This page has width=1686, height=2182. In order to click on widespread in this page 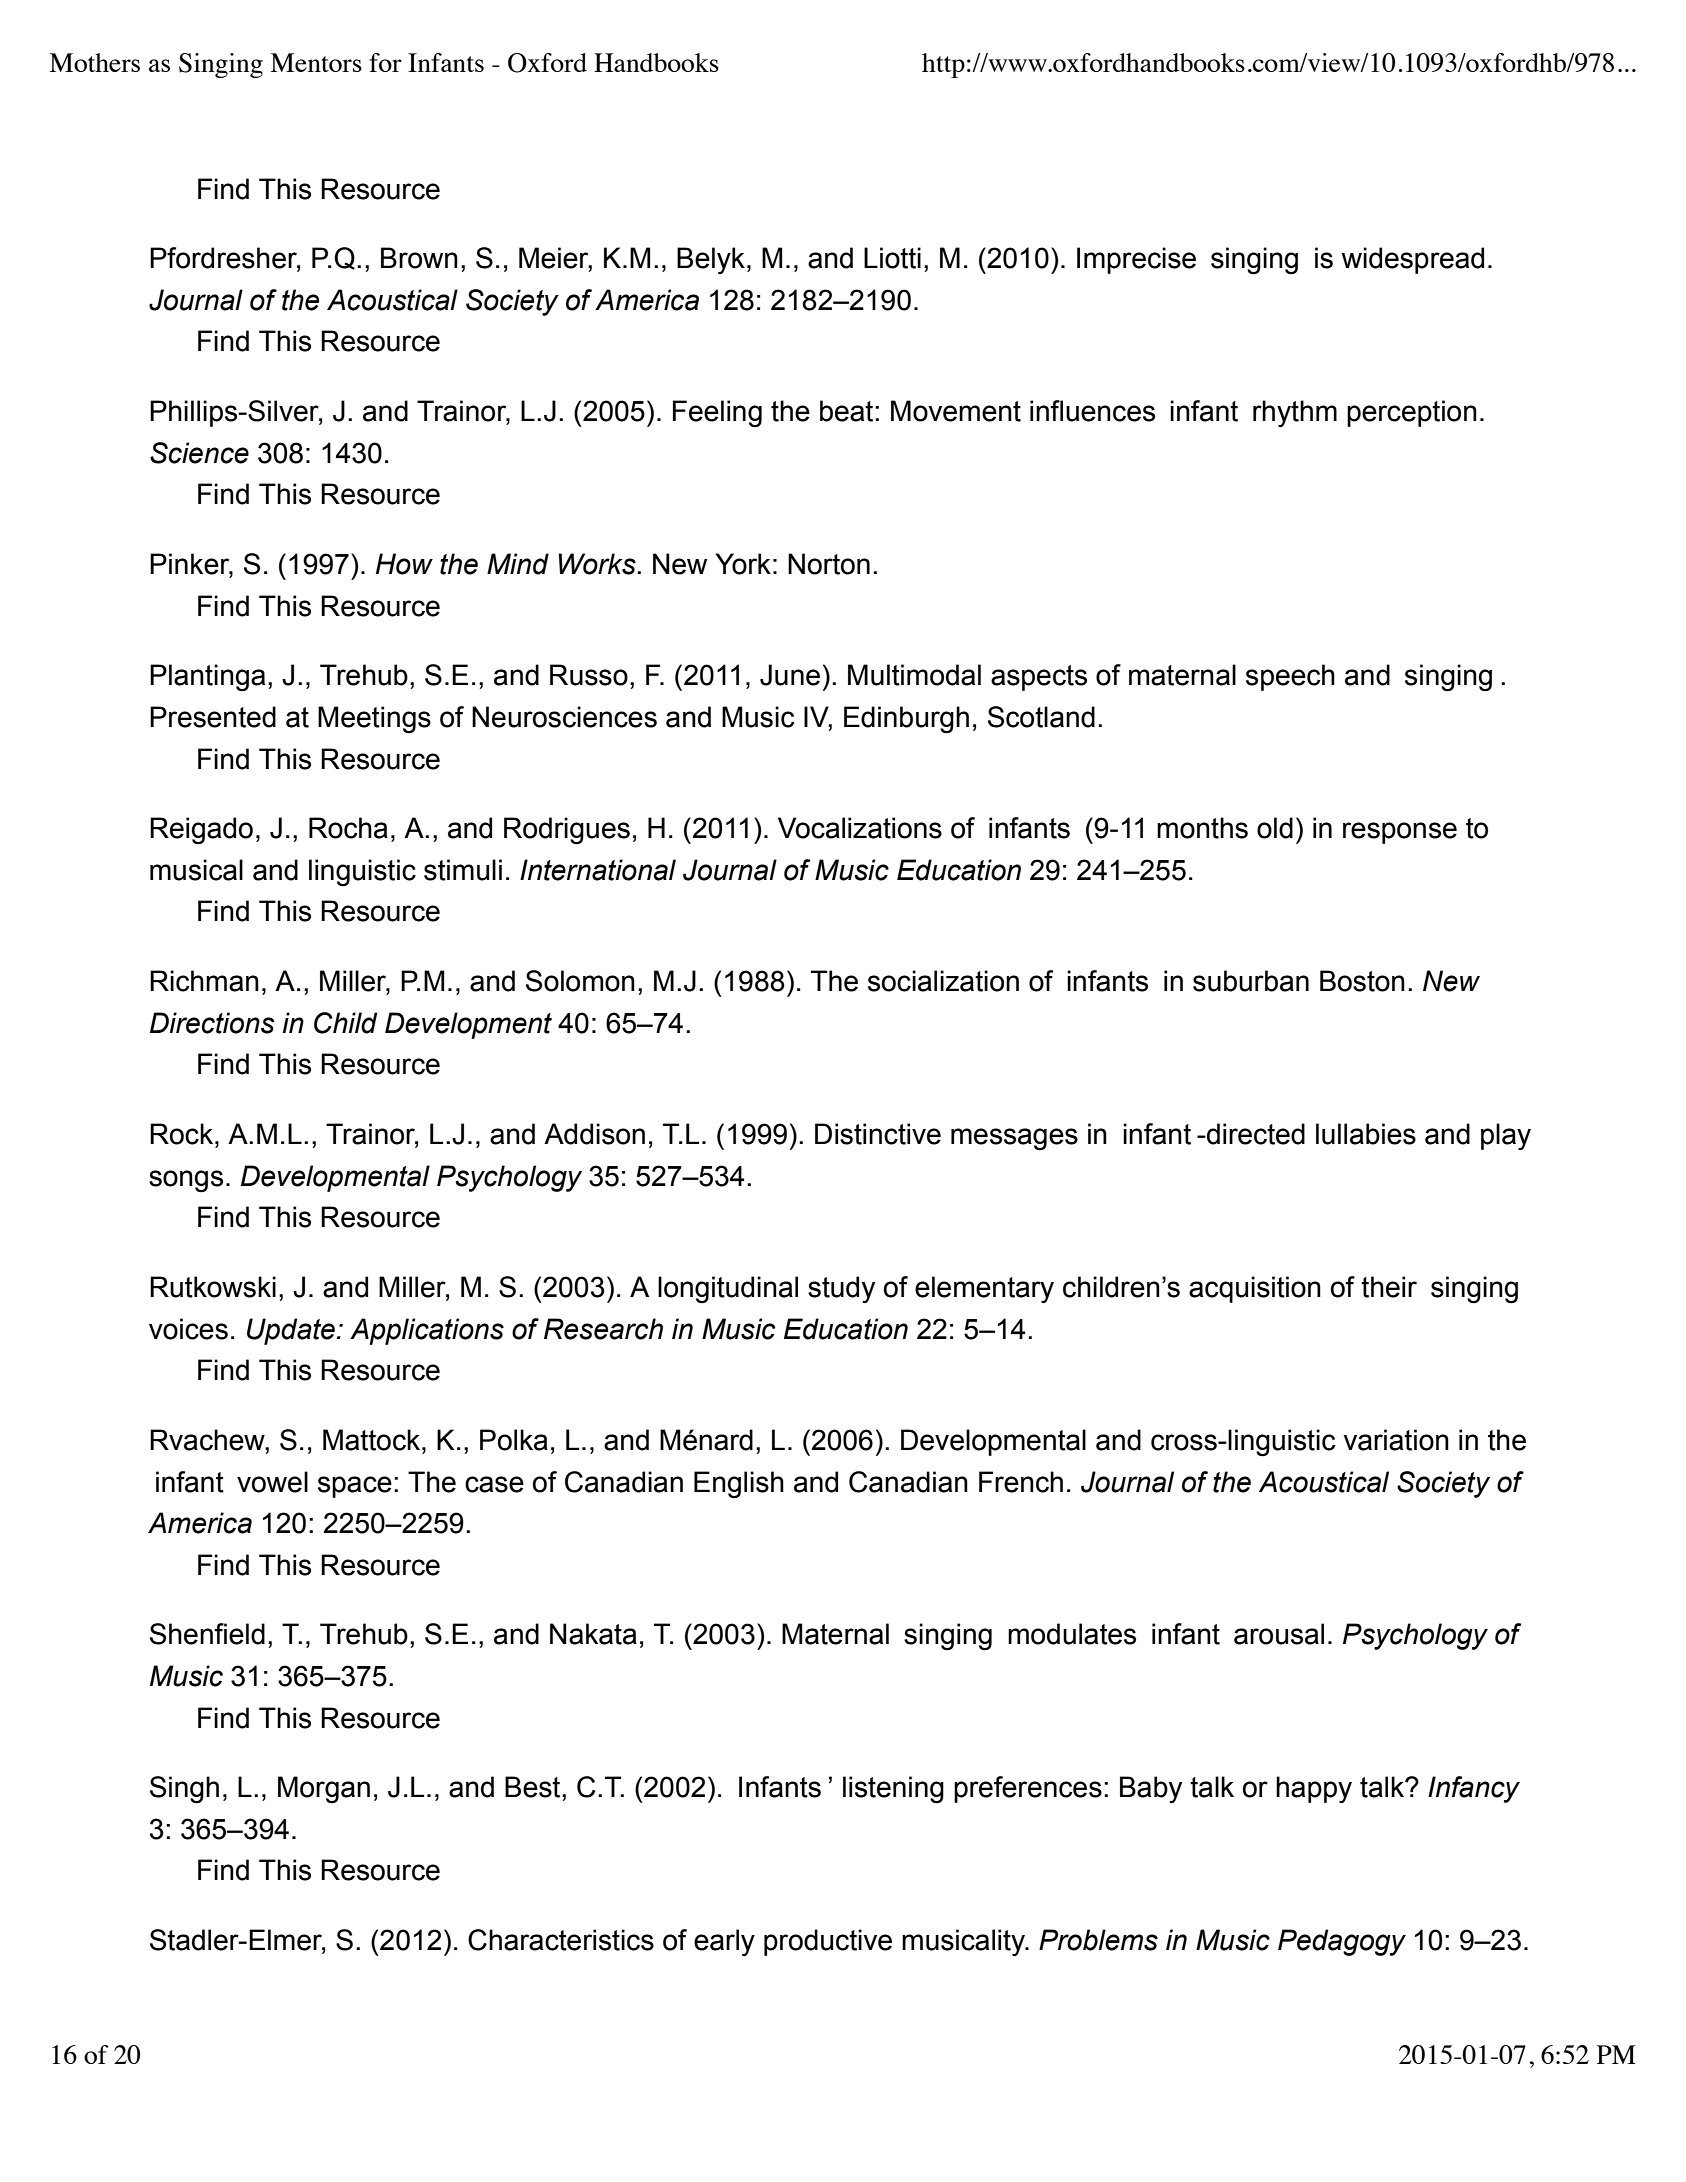, I will do `click(1412, 260)`.
